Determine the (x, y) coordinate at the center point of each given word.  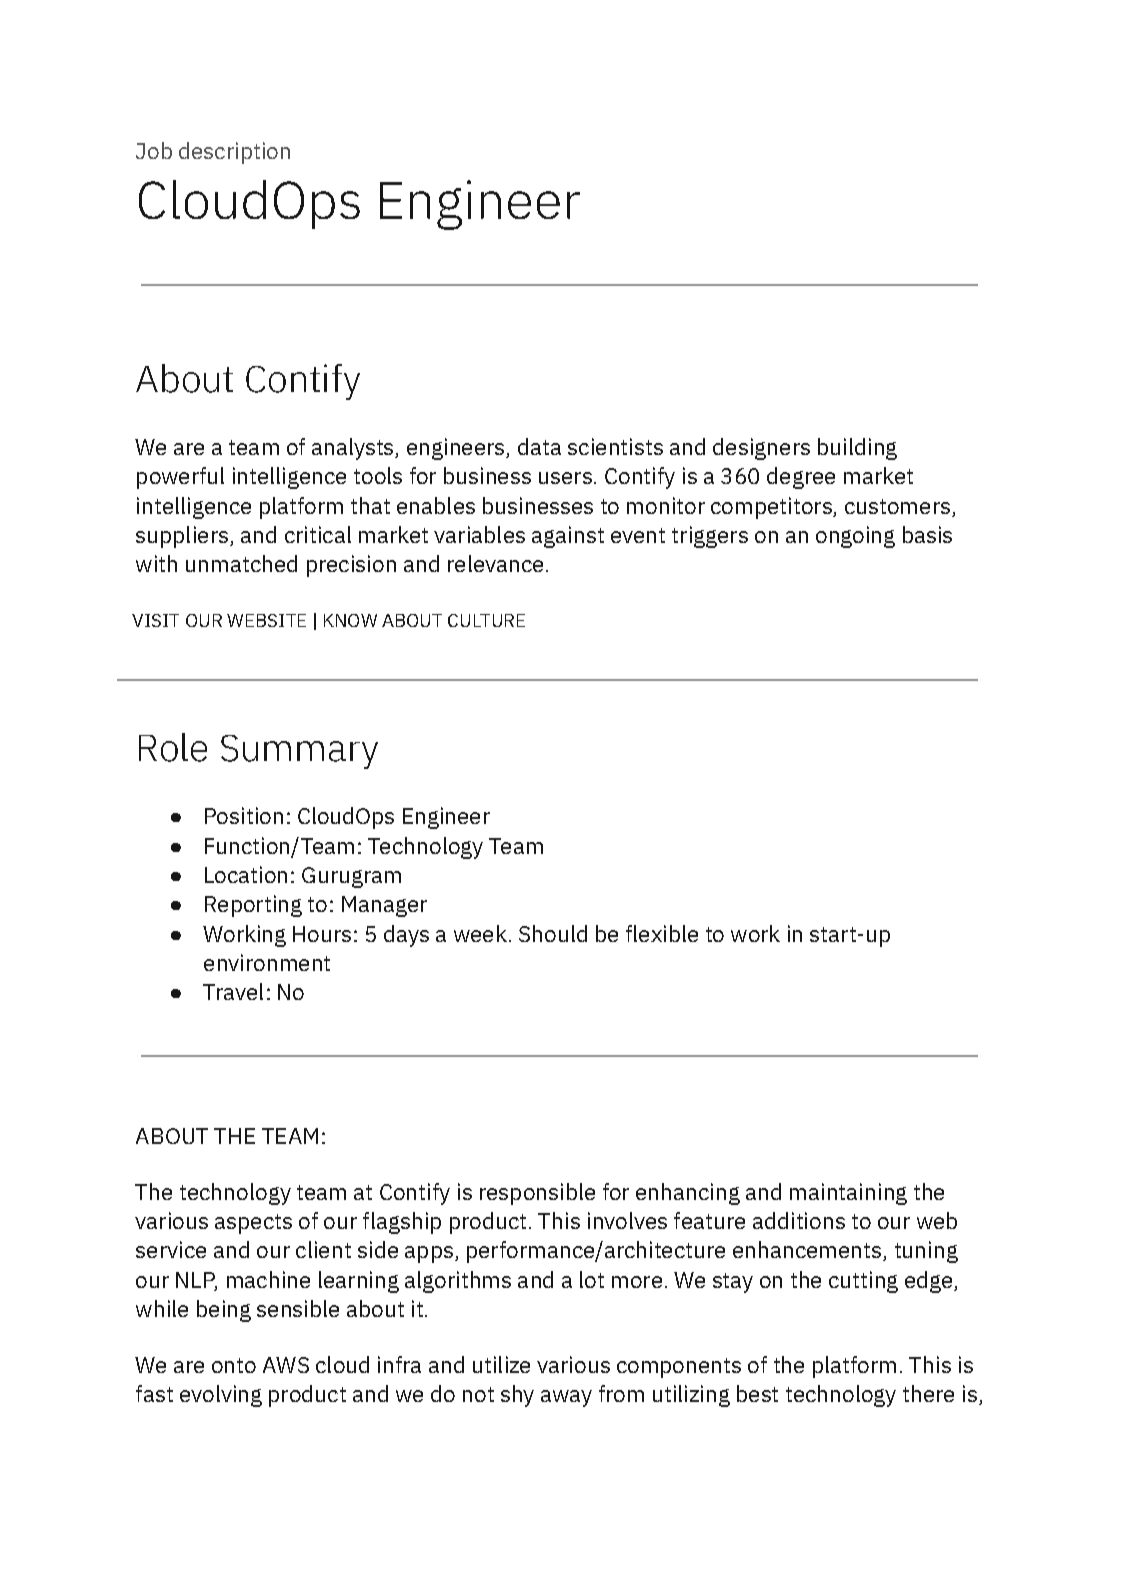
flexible (662, 933)
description (234, 153)
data (539, 446)
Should (553, 933)
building (857, 449)
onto (234, 1365)
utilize (501, 1364)
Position (244, 815)
